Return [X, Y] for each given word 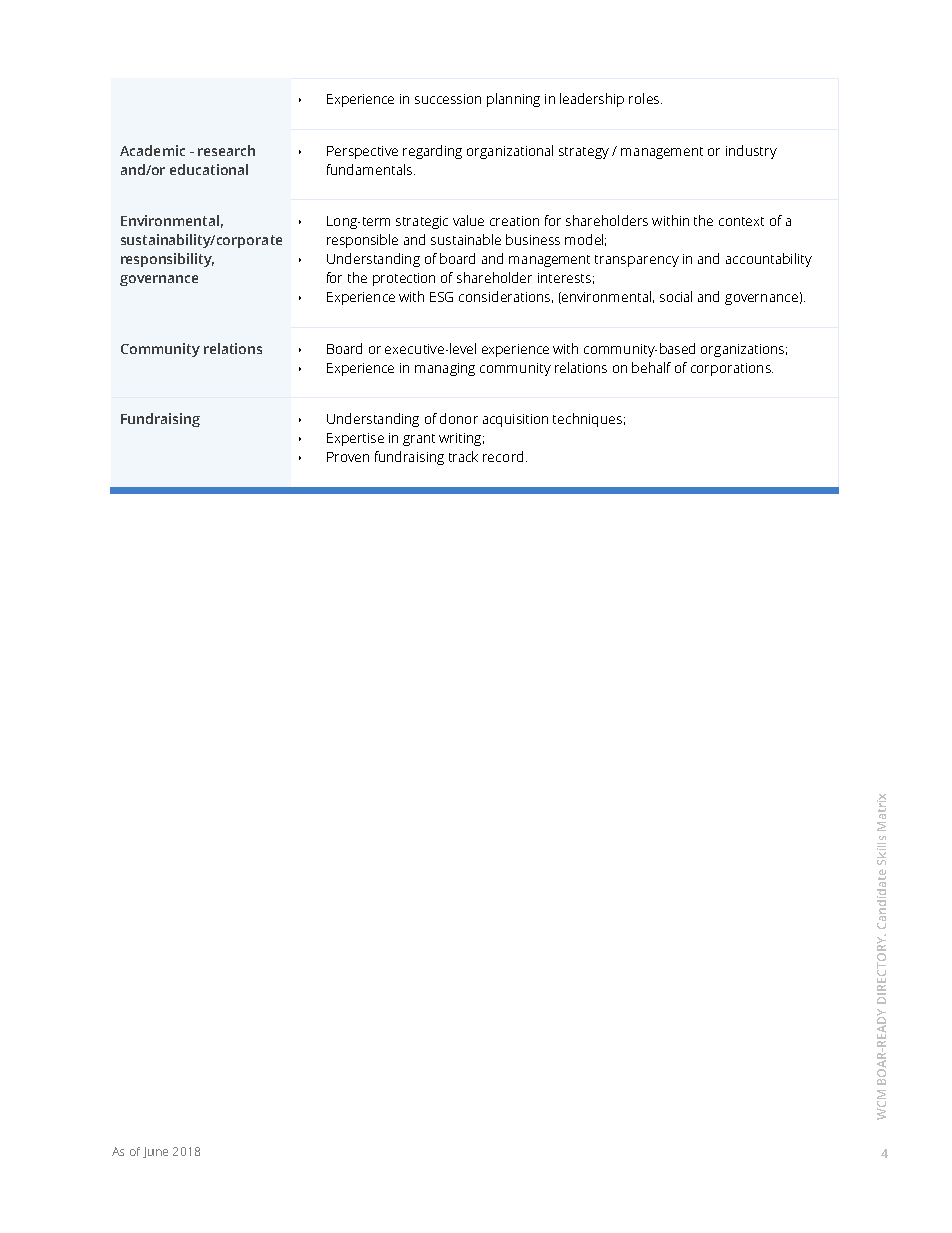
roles [645, 98]
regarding [432, 152]
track [463, 456]
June [155, 1152]
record [503, 456]
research [226, 150]
